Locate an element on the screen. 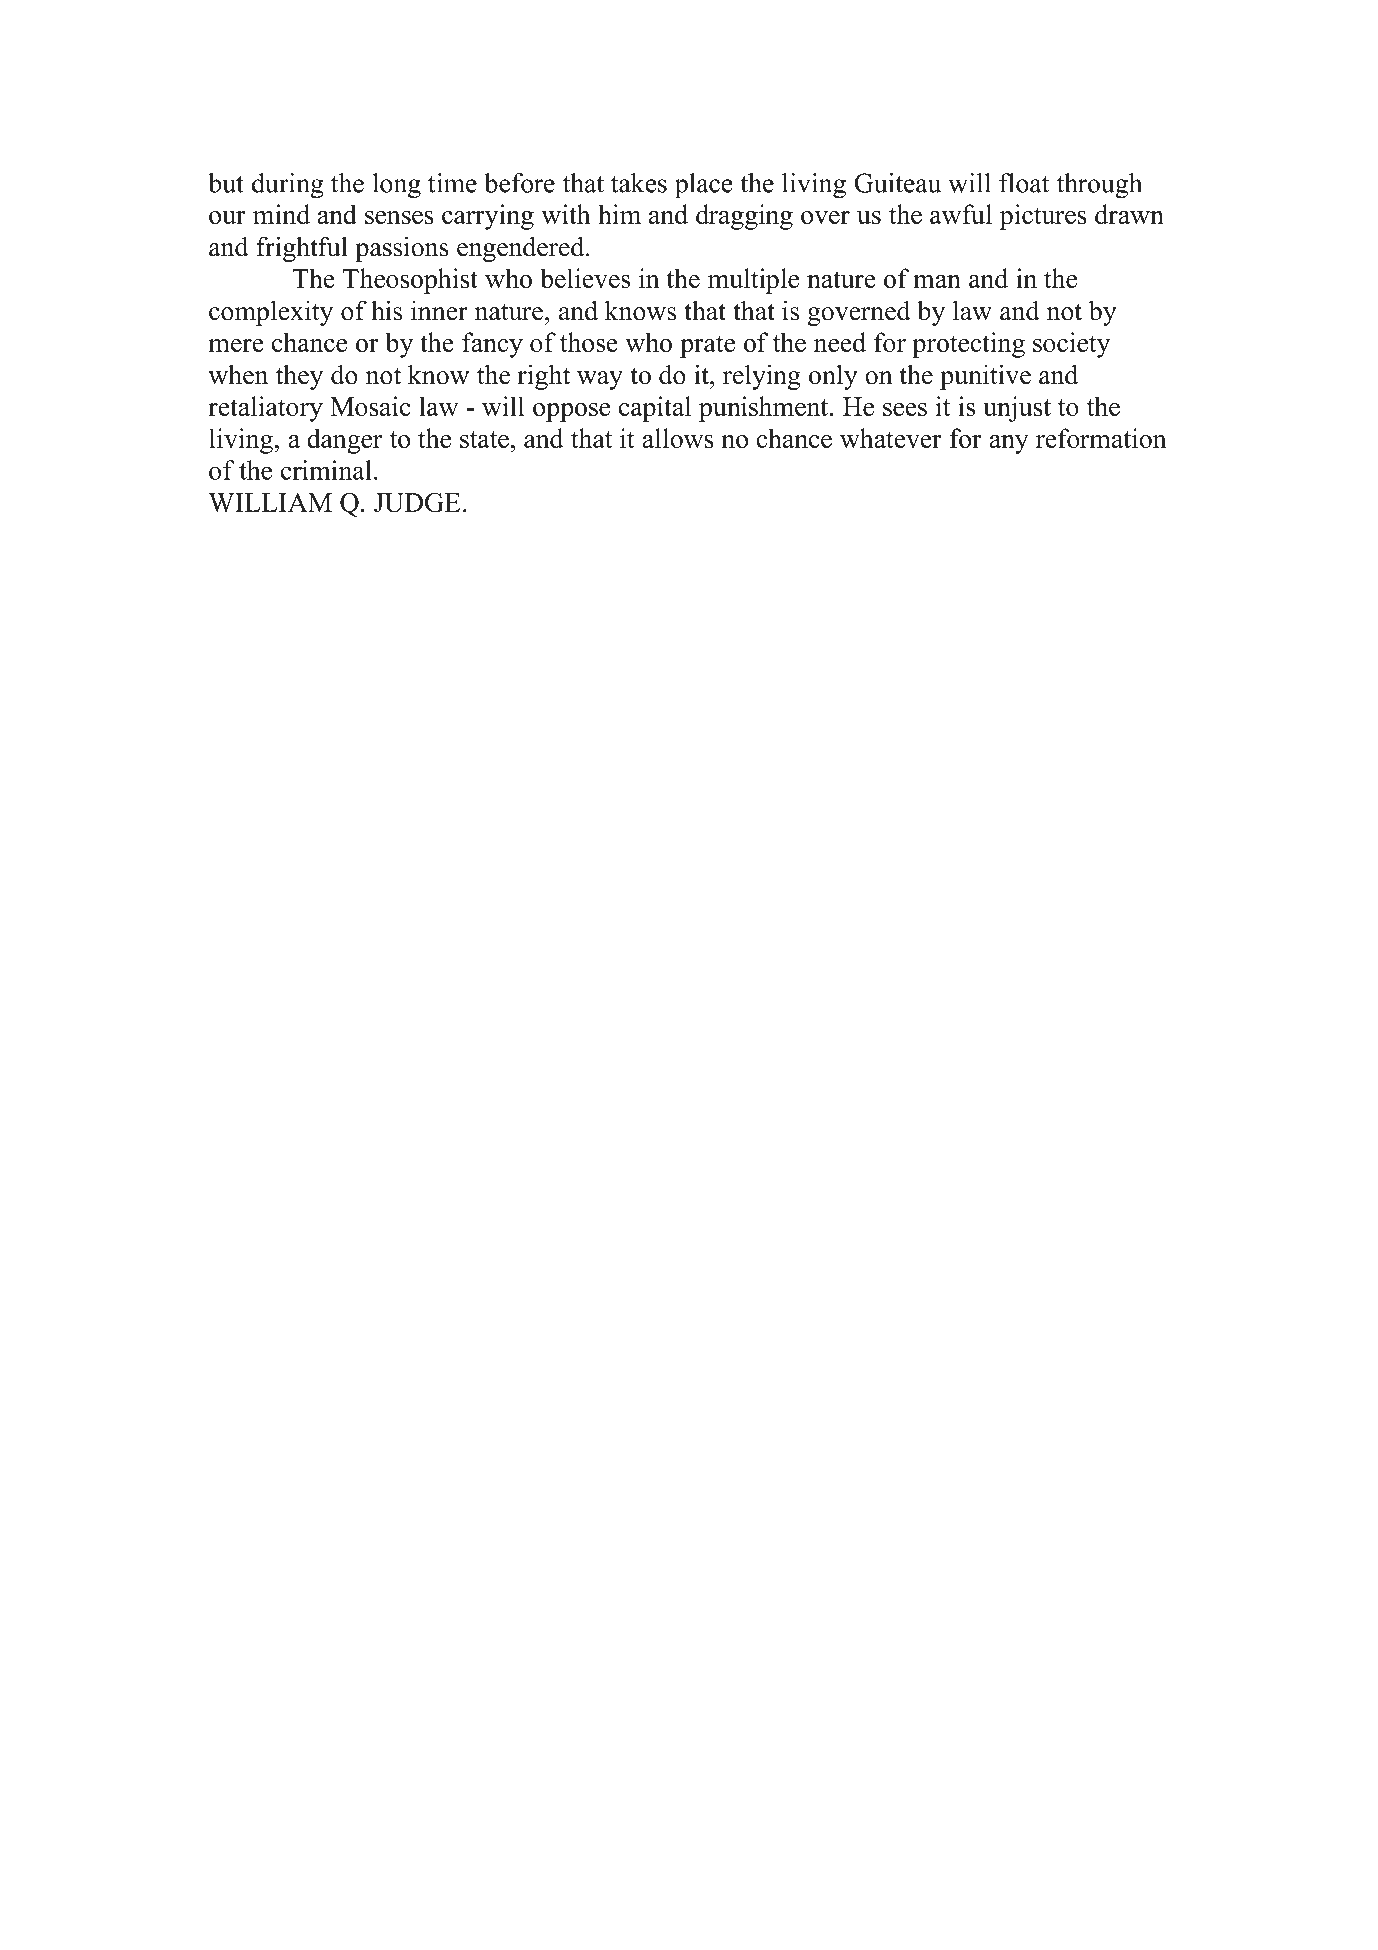 The height and width of the screenshot is (1950, 1378). JUDGE is located at coordinates (417, 502).
